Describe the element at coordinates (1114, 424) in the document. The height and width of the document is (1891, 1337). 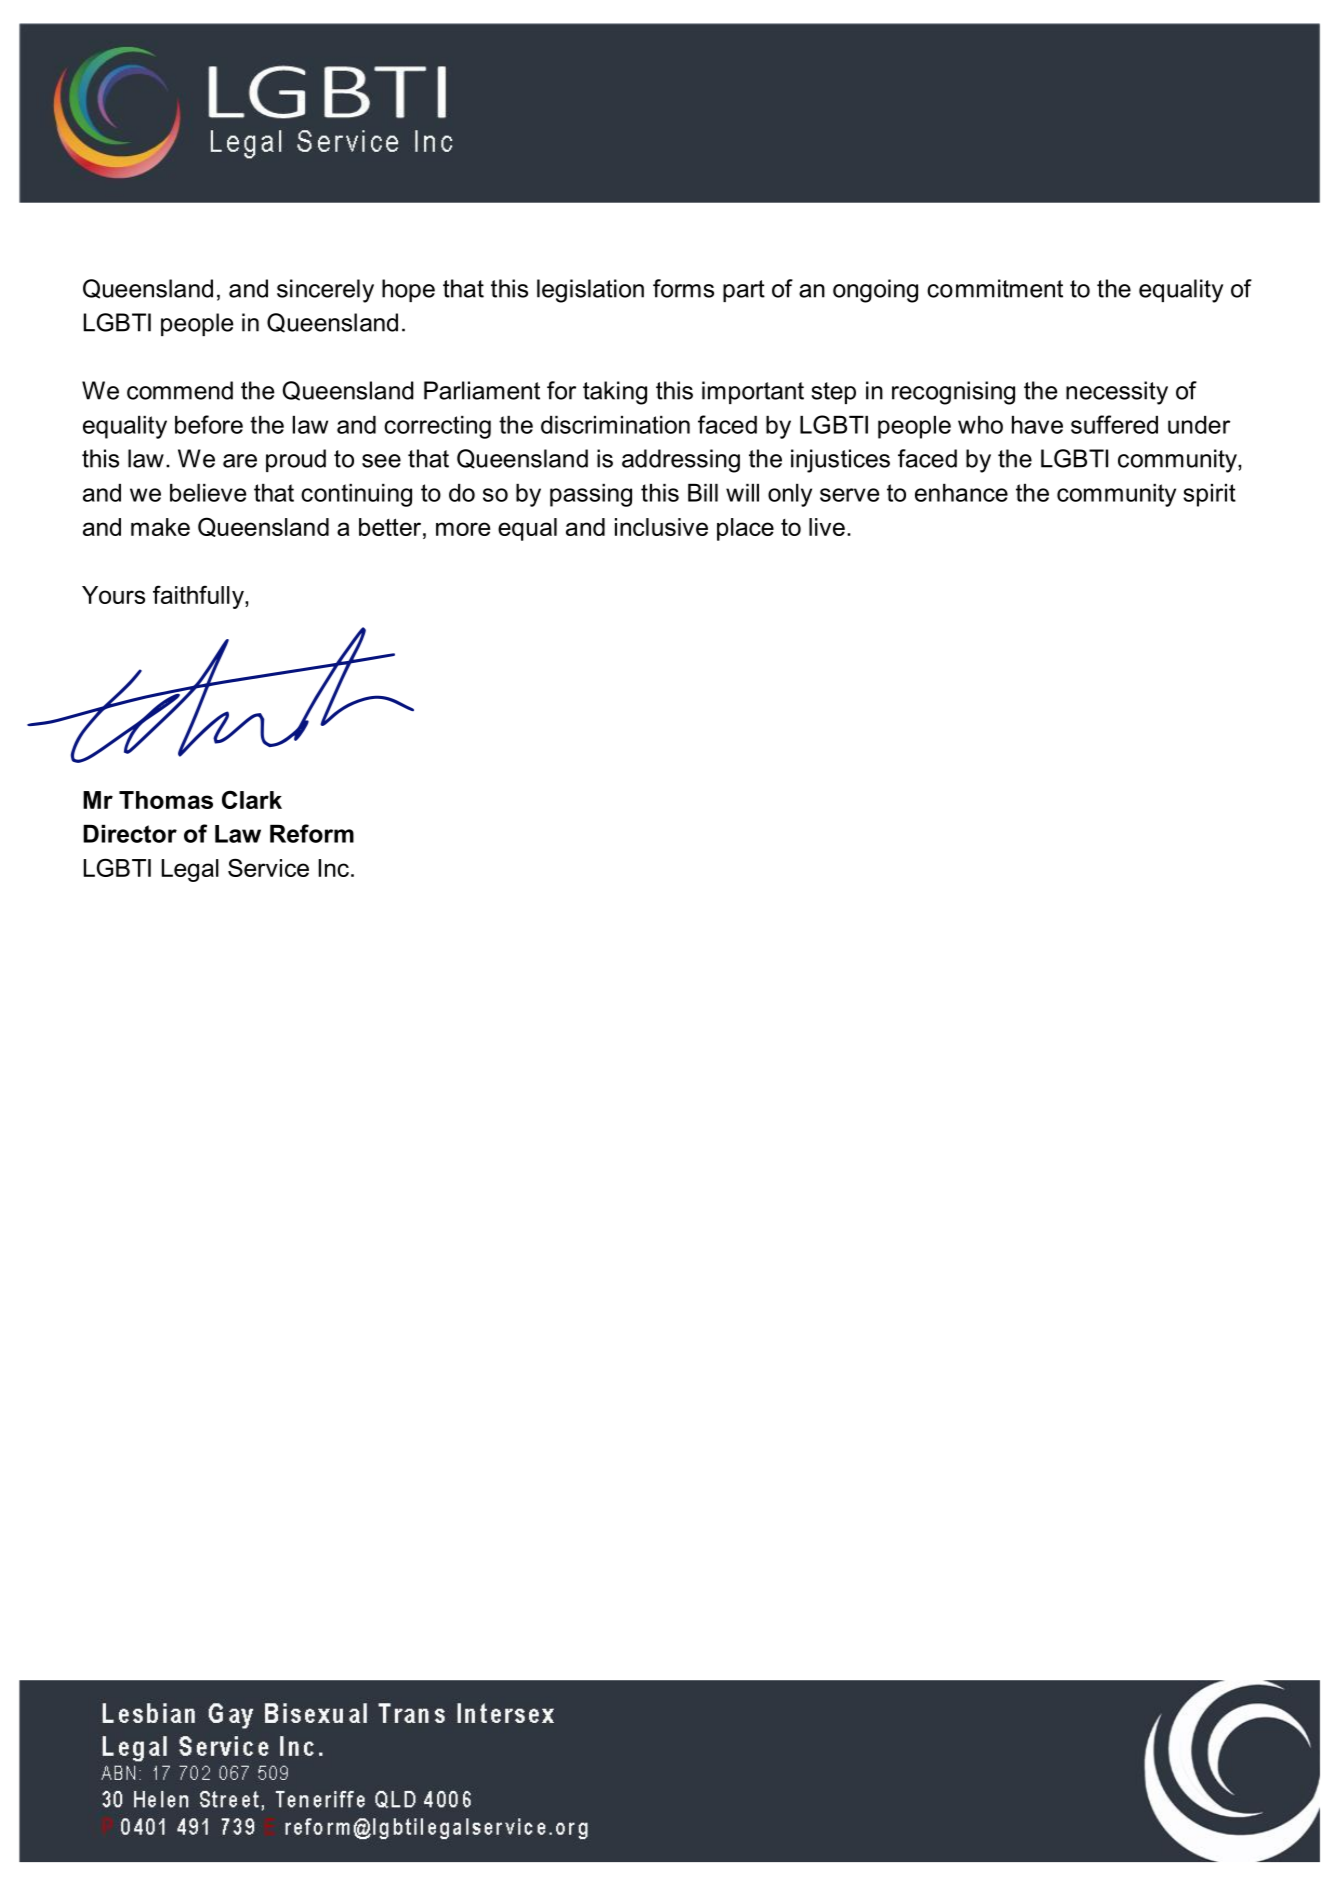
I see `suffered` at that location.
